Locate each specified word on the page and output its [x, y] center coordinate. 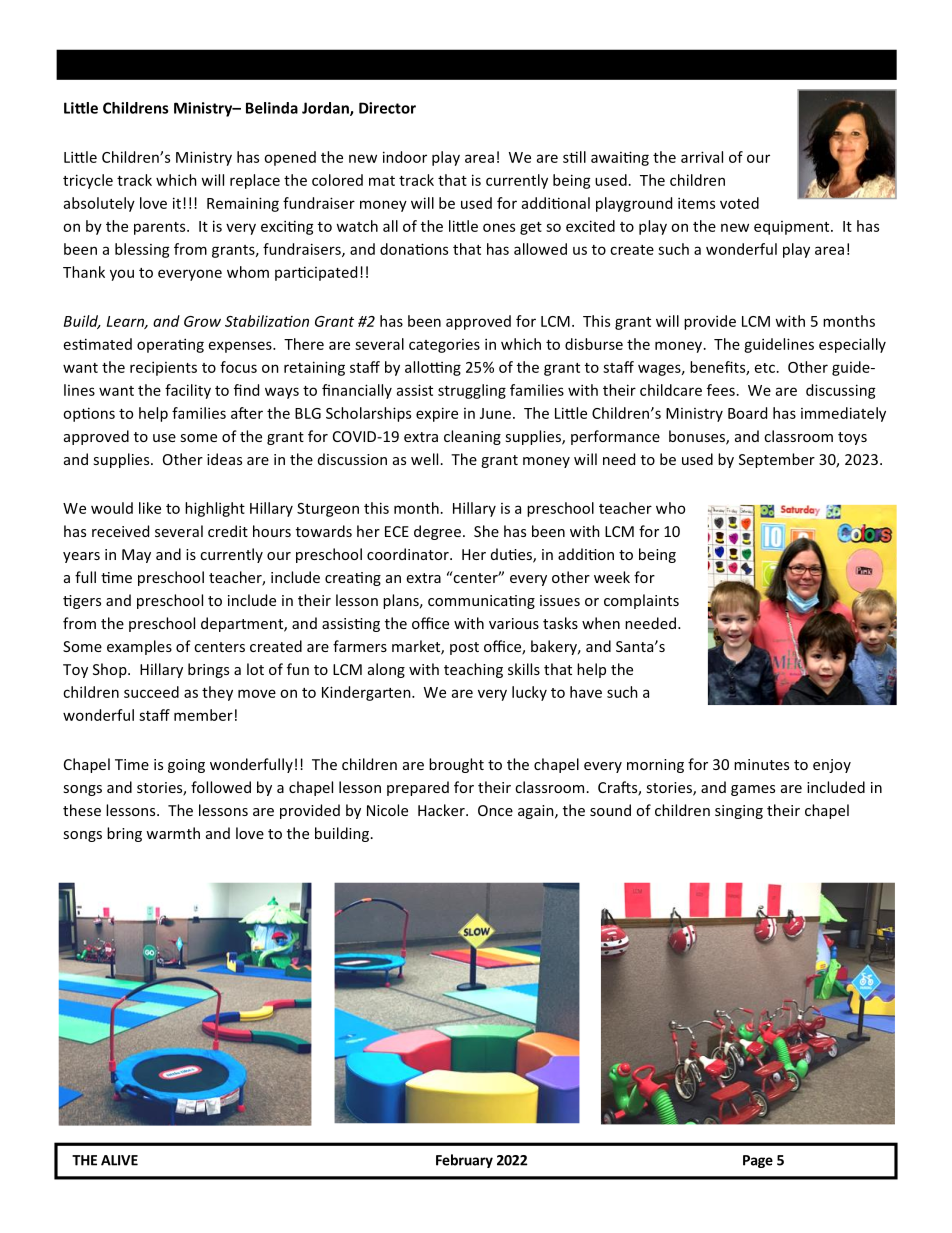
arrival [702, 157]
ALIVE [119, 1160]
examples [139, 647]
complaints [641, 601]
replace [255, 181]
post [464, 648]
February [464, 1161]
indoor [405, 157]
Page [758, 1161]
